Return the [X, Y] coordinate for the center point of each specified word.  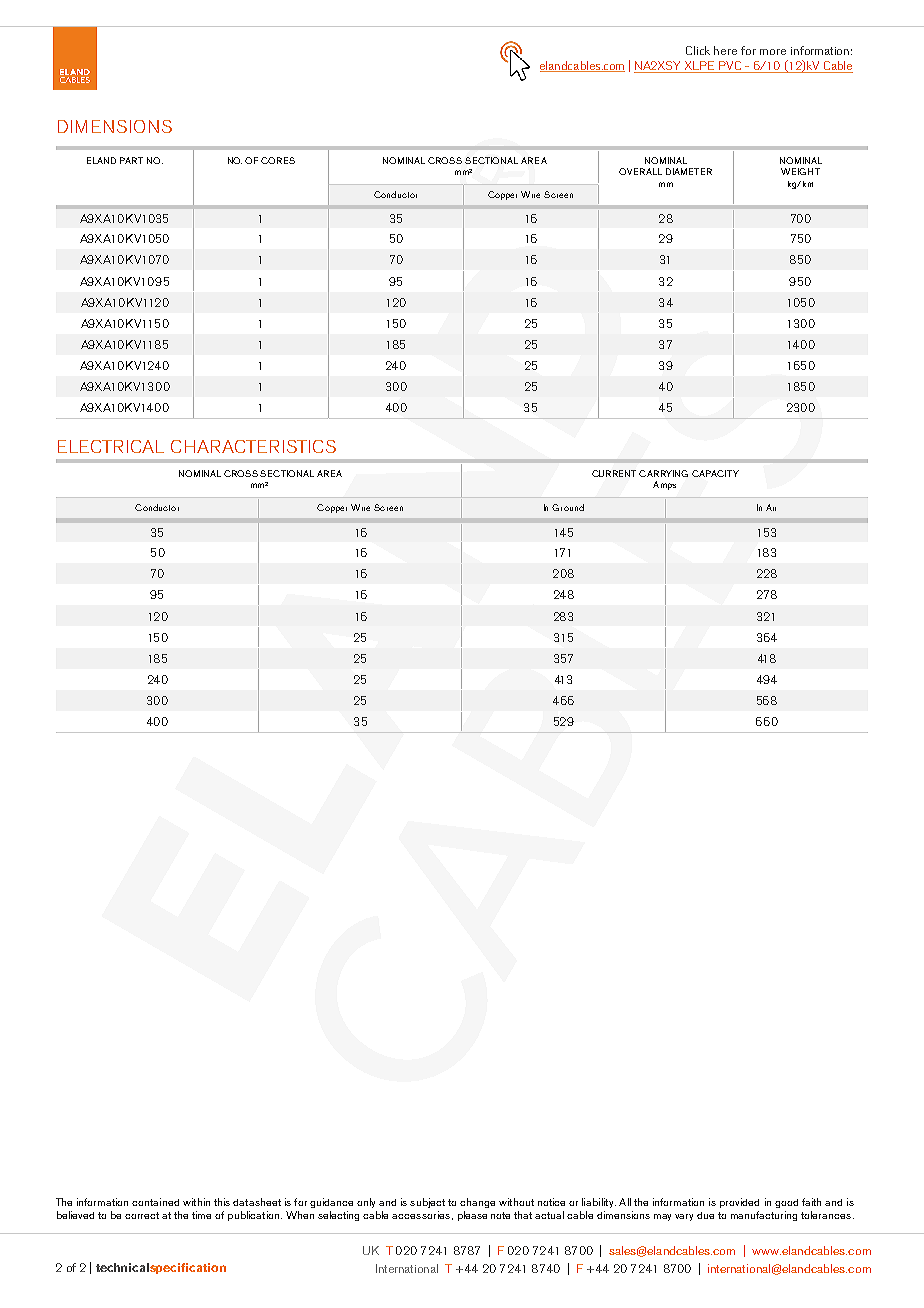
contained [155, 1202]
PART [131, 160]
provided [739, 1203]
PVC [730, 67]
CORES [278, 160]
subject [427, 1203]
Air [771, 507]
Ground [568, 507]
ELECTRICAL [111, 446]
